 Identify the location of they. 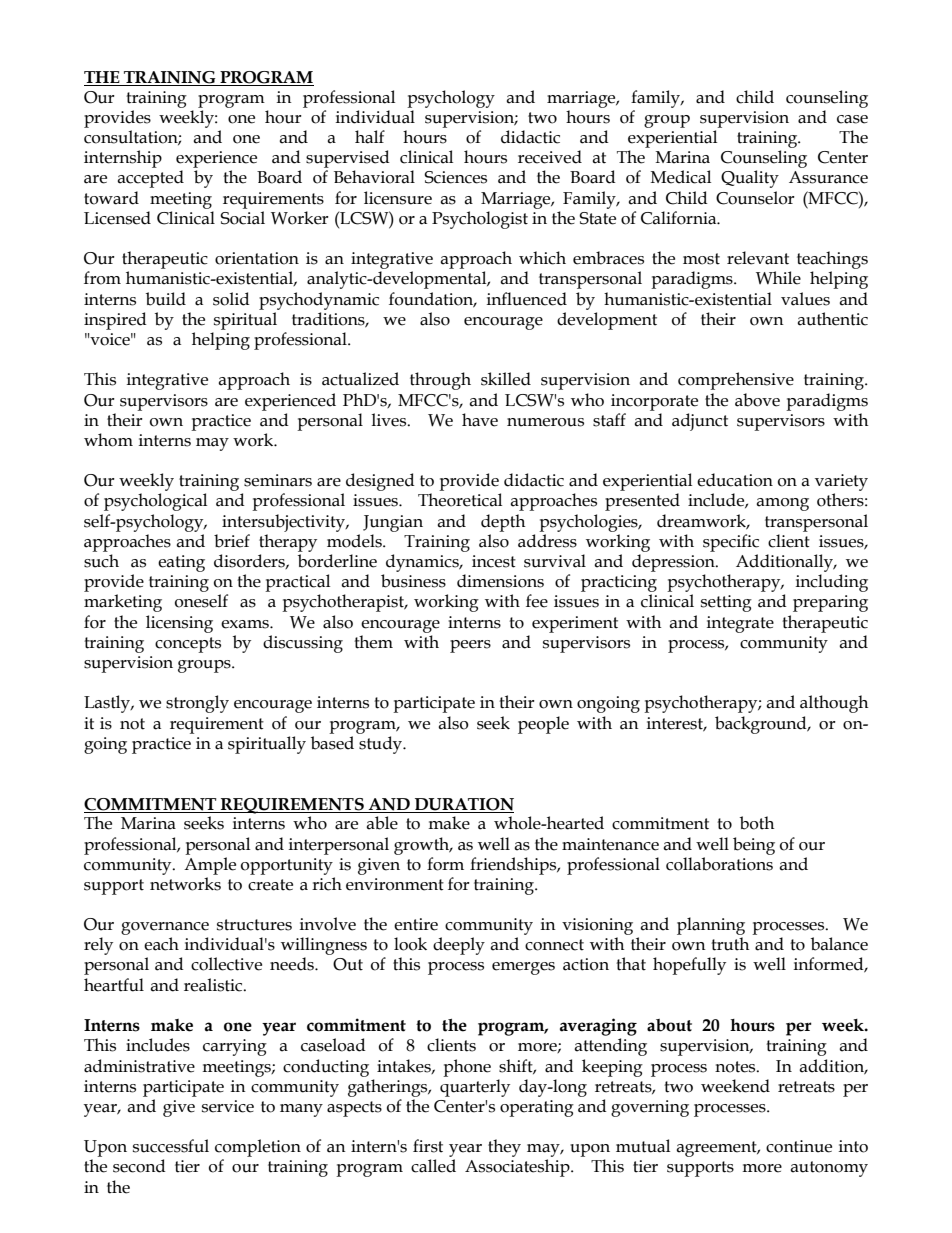
(504, 1148).
